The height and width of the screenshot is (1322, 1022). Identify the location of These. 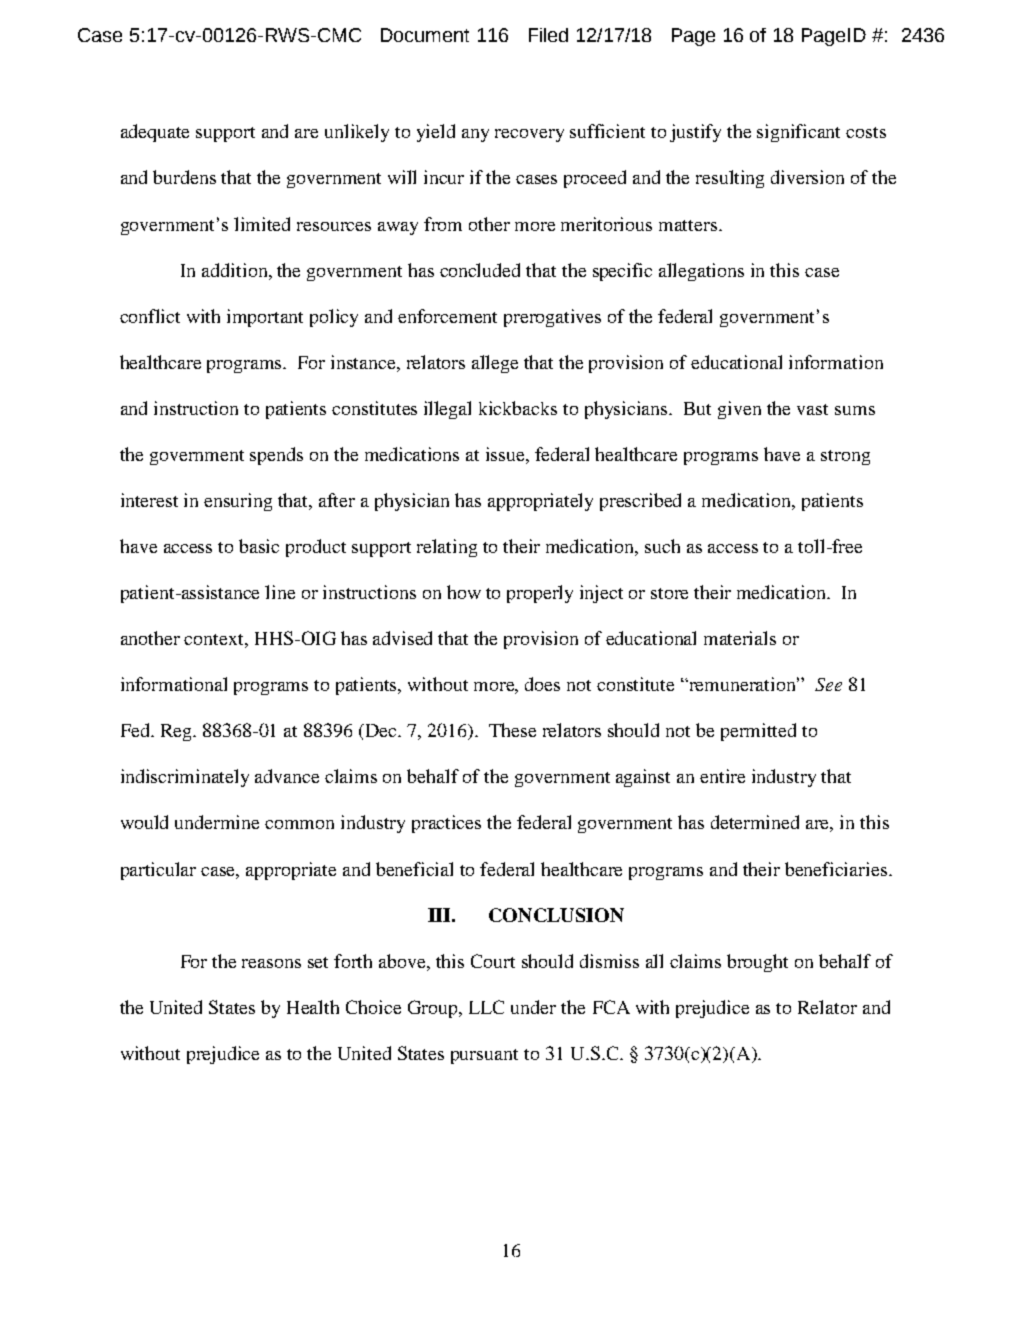
(512, 730).
